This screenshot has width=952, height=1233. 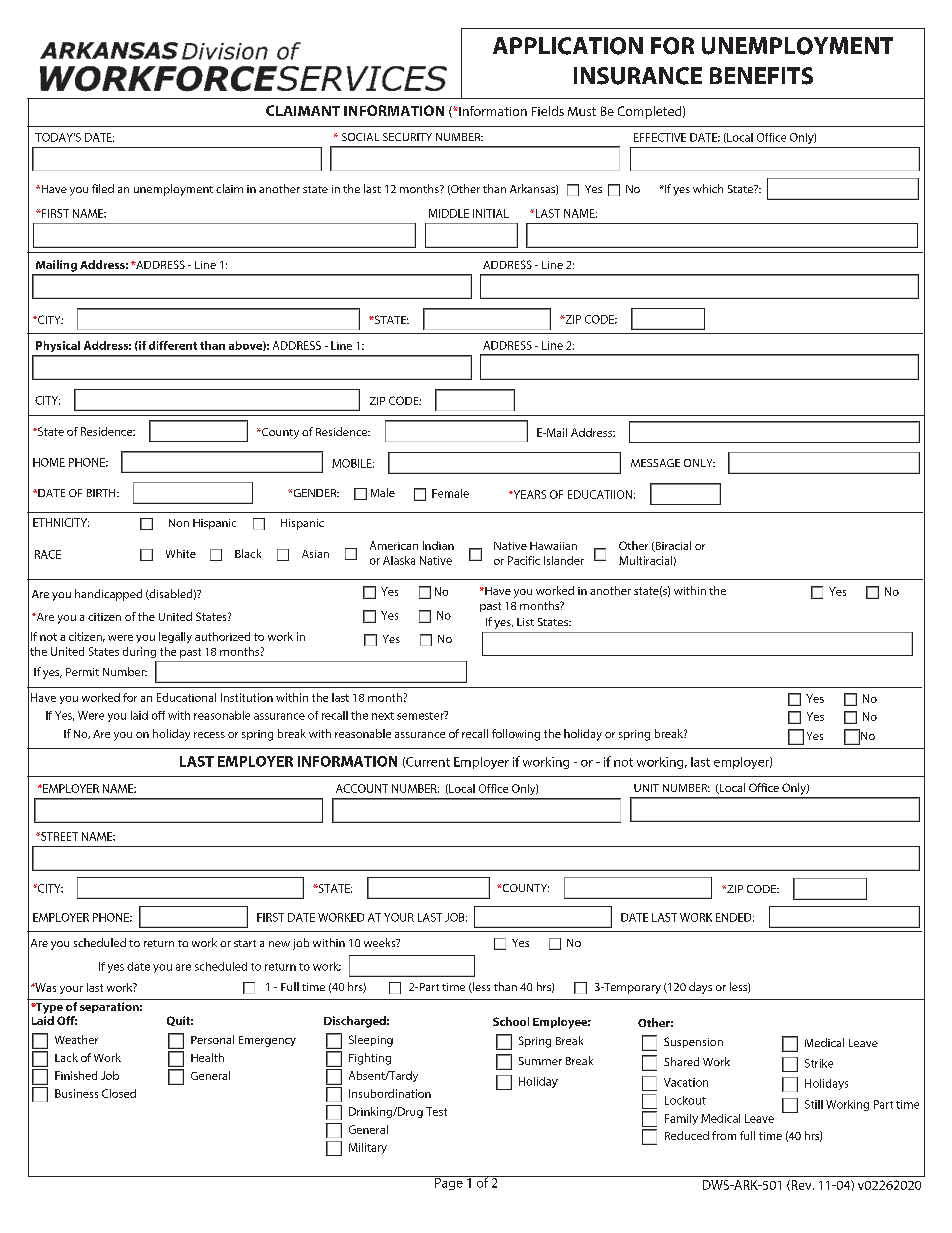 What do you see at coordinates (108, 595) in the screenshot?
I see `handicapped` at bounding box center [108, 595].
